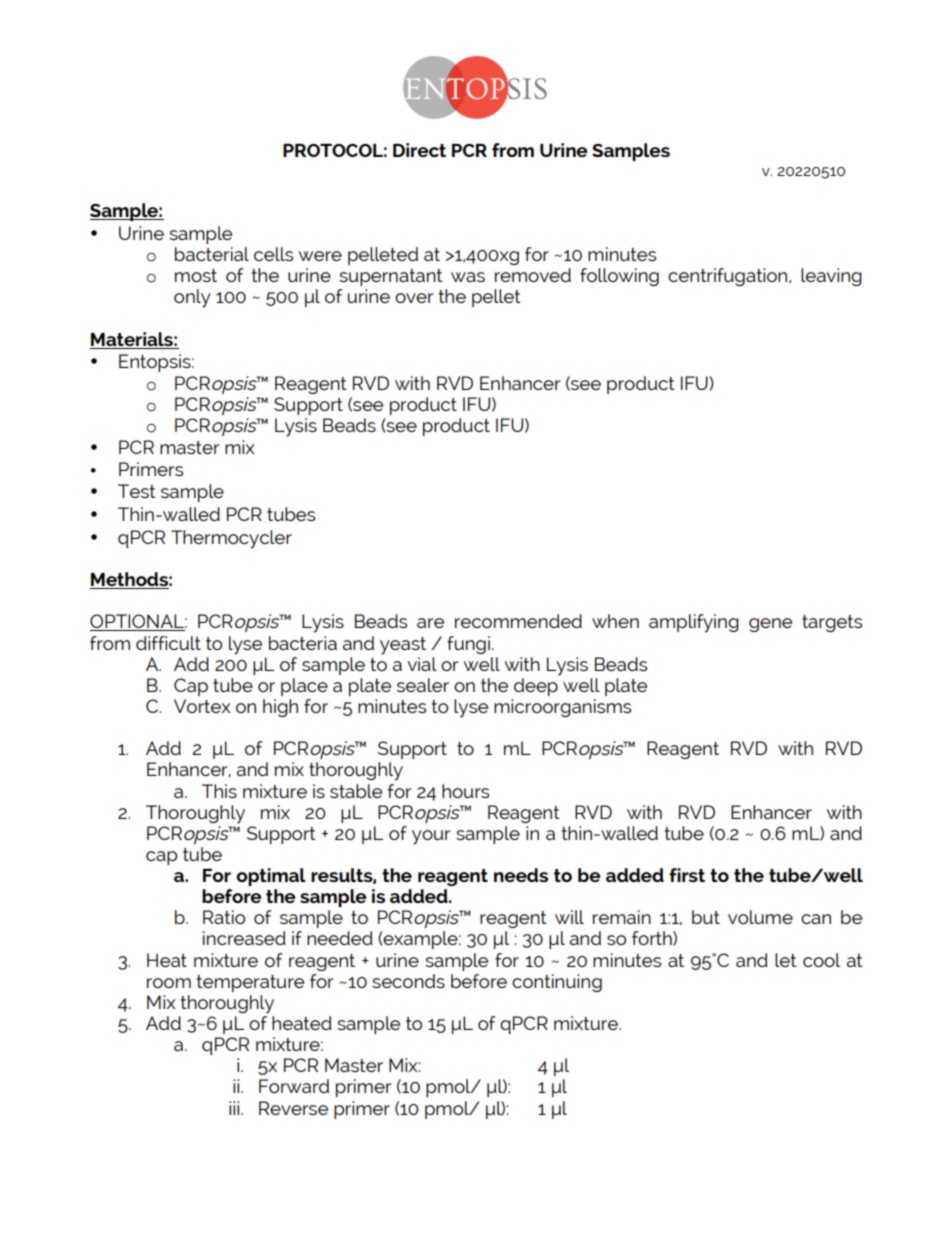  I want to click on centrifugation, so click(729, 277).
